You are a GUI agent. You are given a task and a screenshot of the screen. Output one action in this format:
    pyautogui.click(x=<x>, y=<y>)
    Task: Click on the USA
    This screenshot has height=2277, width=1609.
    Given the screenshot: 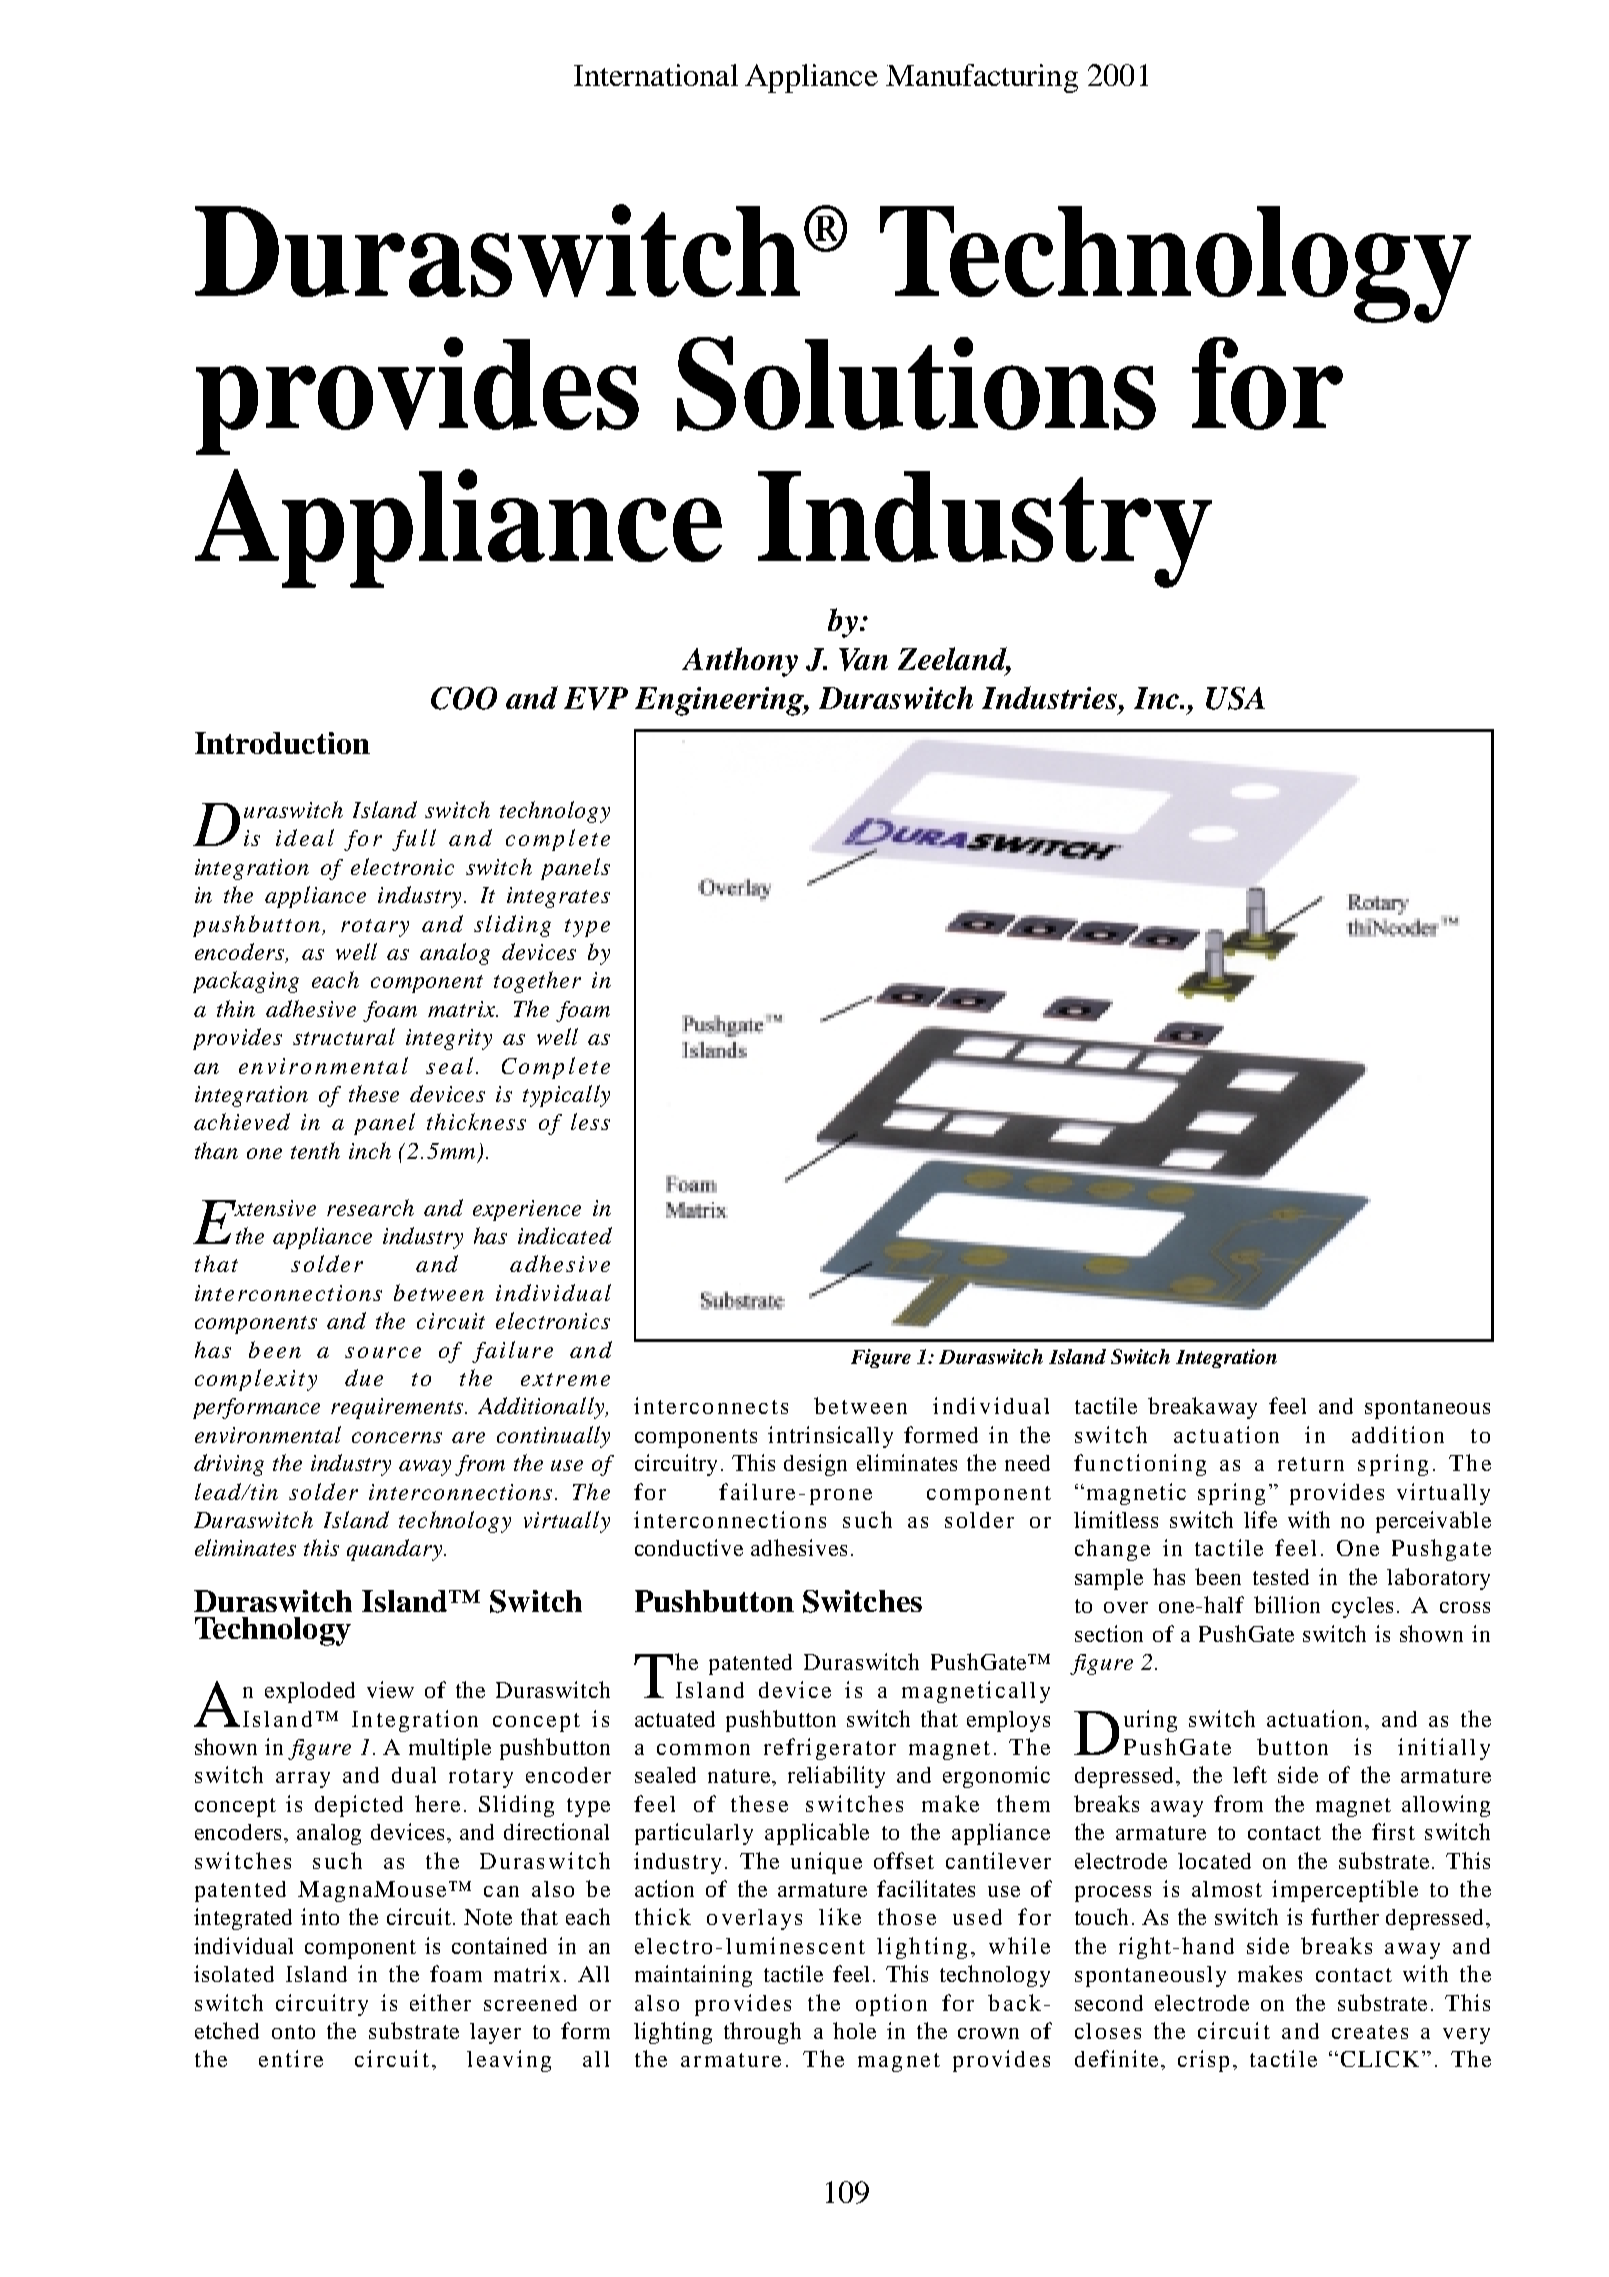 What is the action you would take?
    pyautogui.click(x=1235, y=698)
